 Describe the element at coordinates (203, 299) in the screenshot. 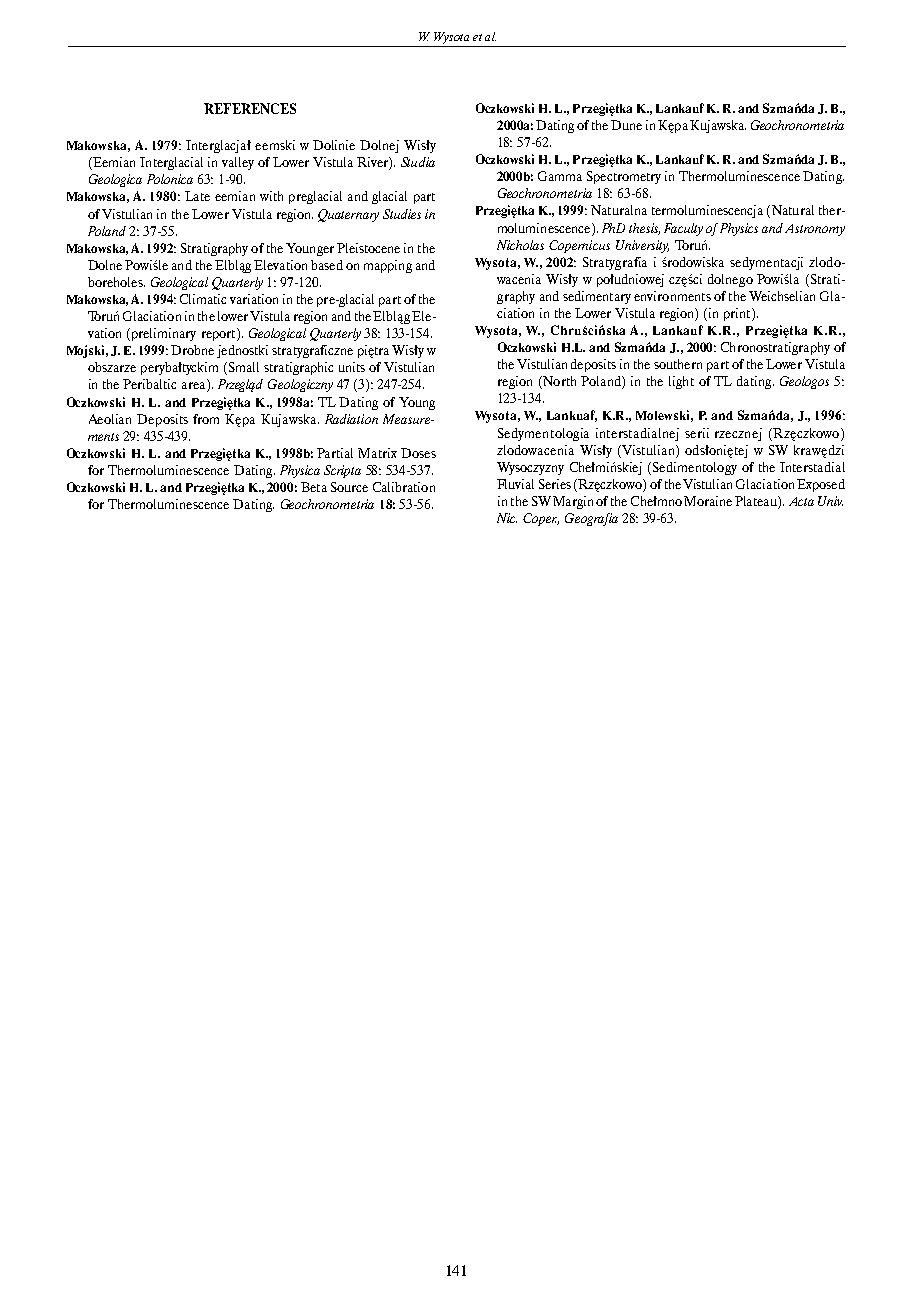

I see `Climatic` at that location.
